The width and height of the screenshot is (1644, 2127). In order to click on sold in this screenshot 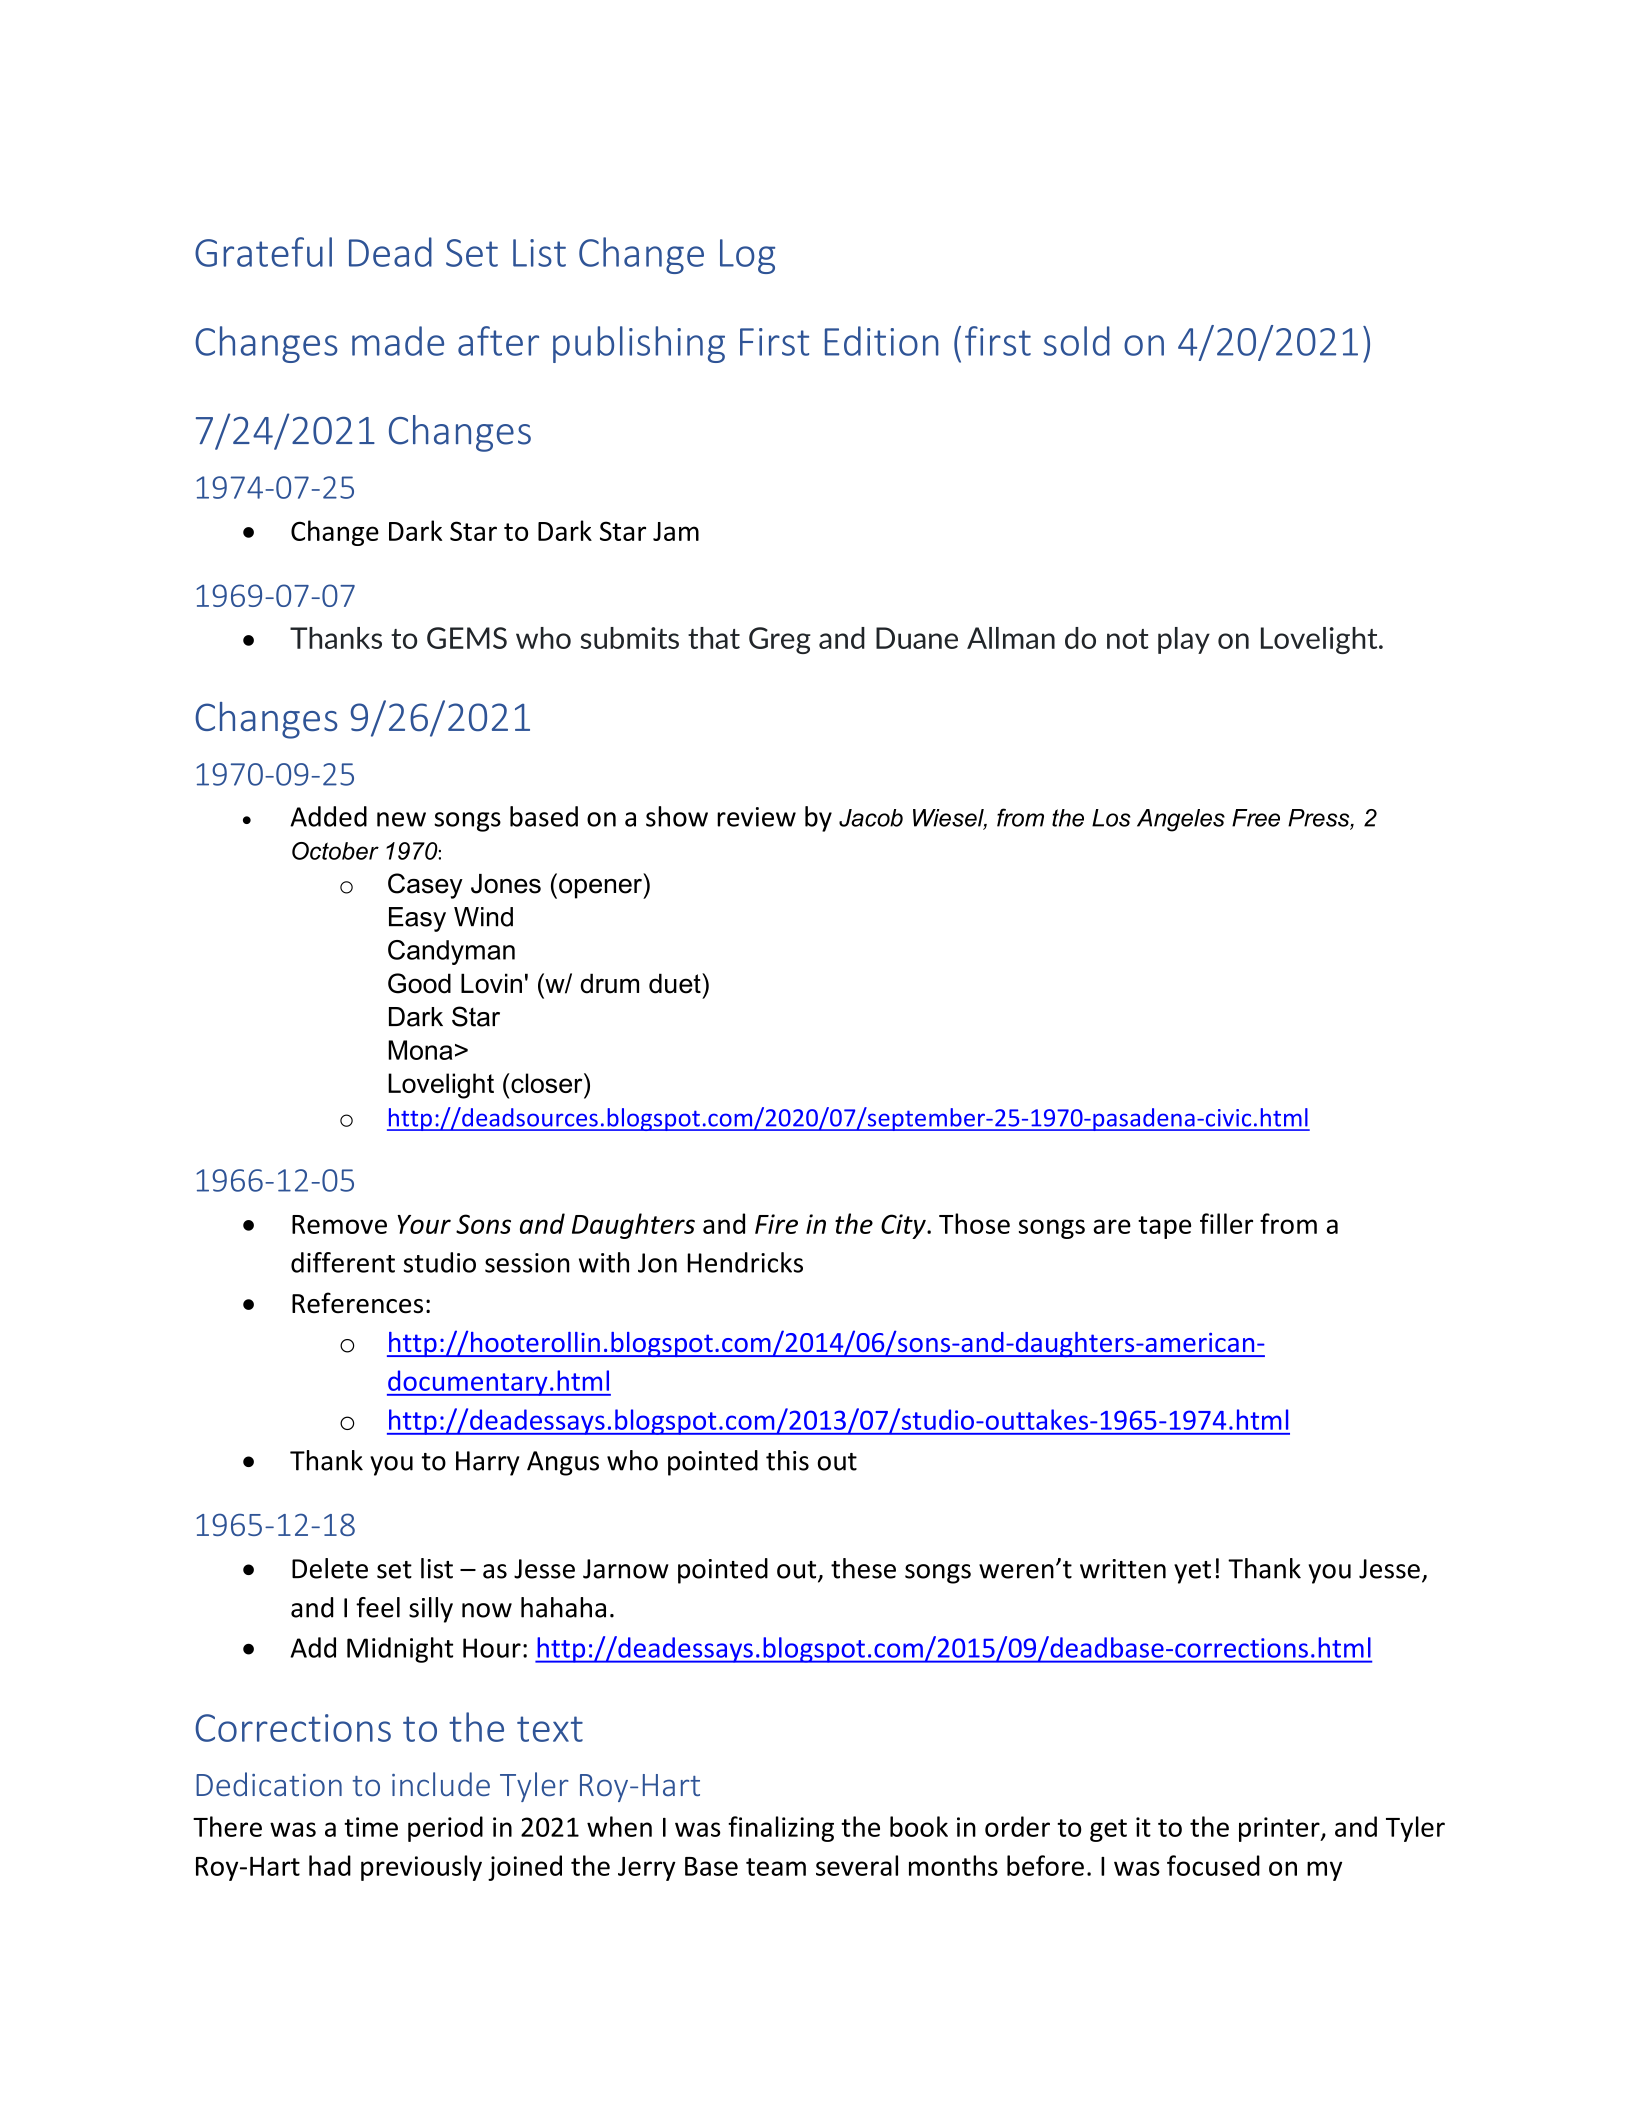, I will do `click(1077, 341)`.
